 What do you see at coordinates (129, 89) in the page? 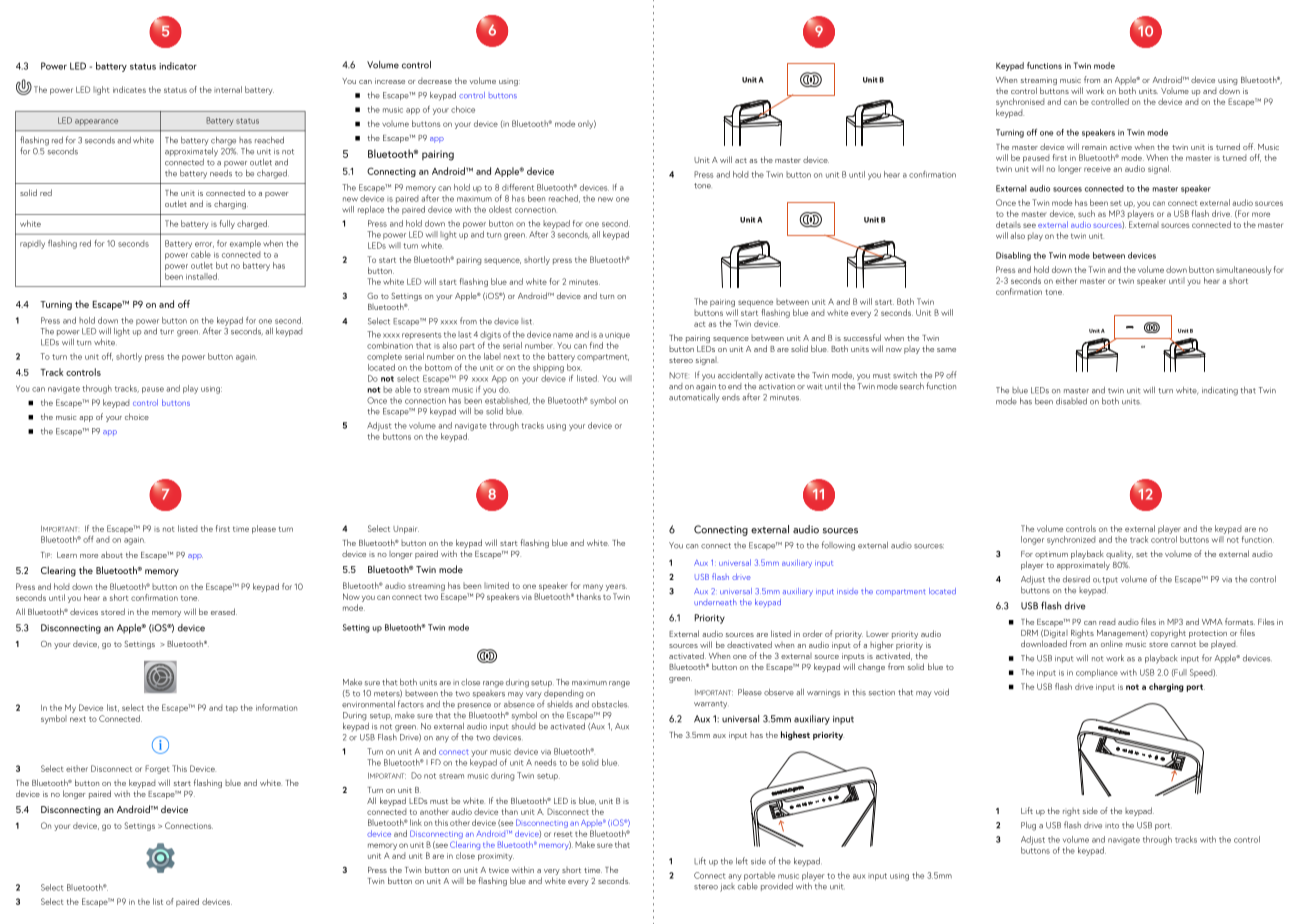
I see `indicates` at bounding box center [129, 89].
